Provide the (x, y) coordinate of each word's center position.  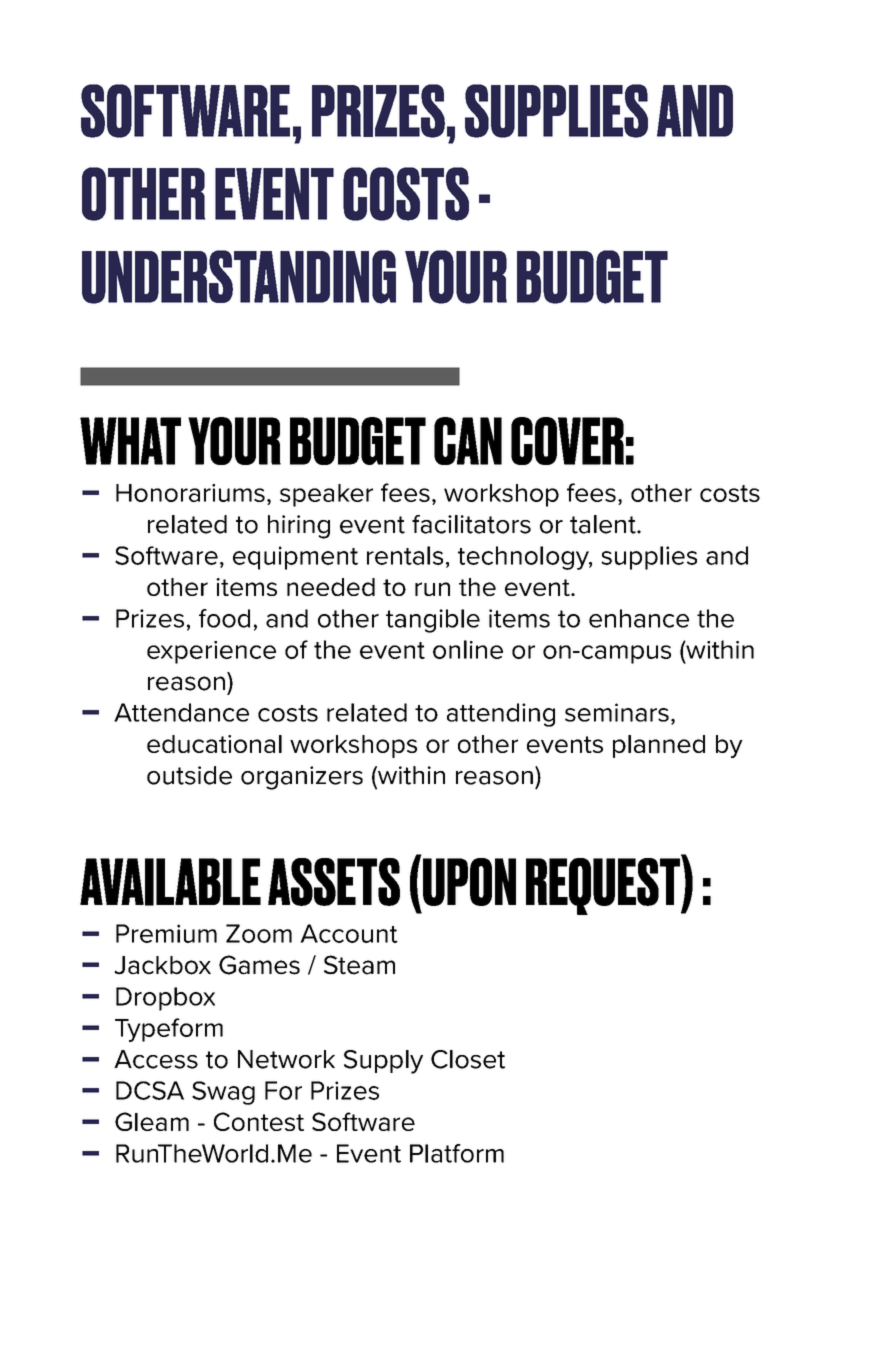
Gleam (152, 1121)
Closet (468, 1059)
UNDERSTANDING (239, 277)
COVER (567, 441)
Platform (457, 1153)
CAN (468, 441)
